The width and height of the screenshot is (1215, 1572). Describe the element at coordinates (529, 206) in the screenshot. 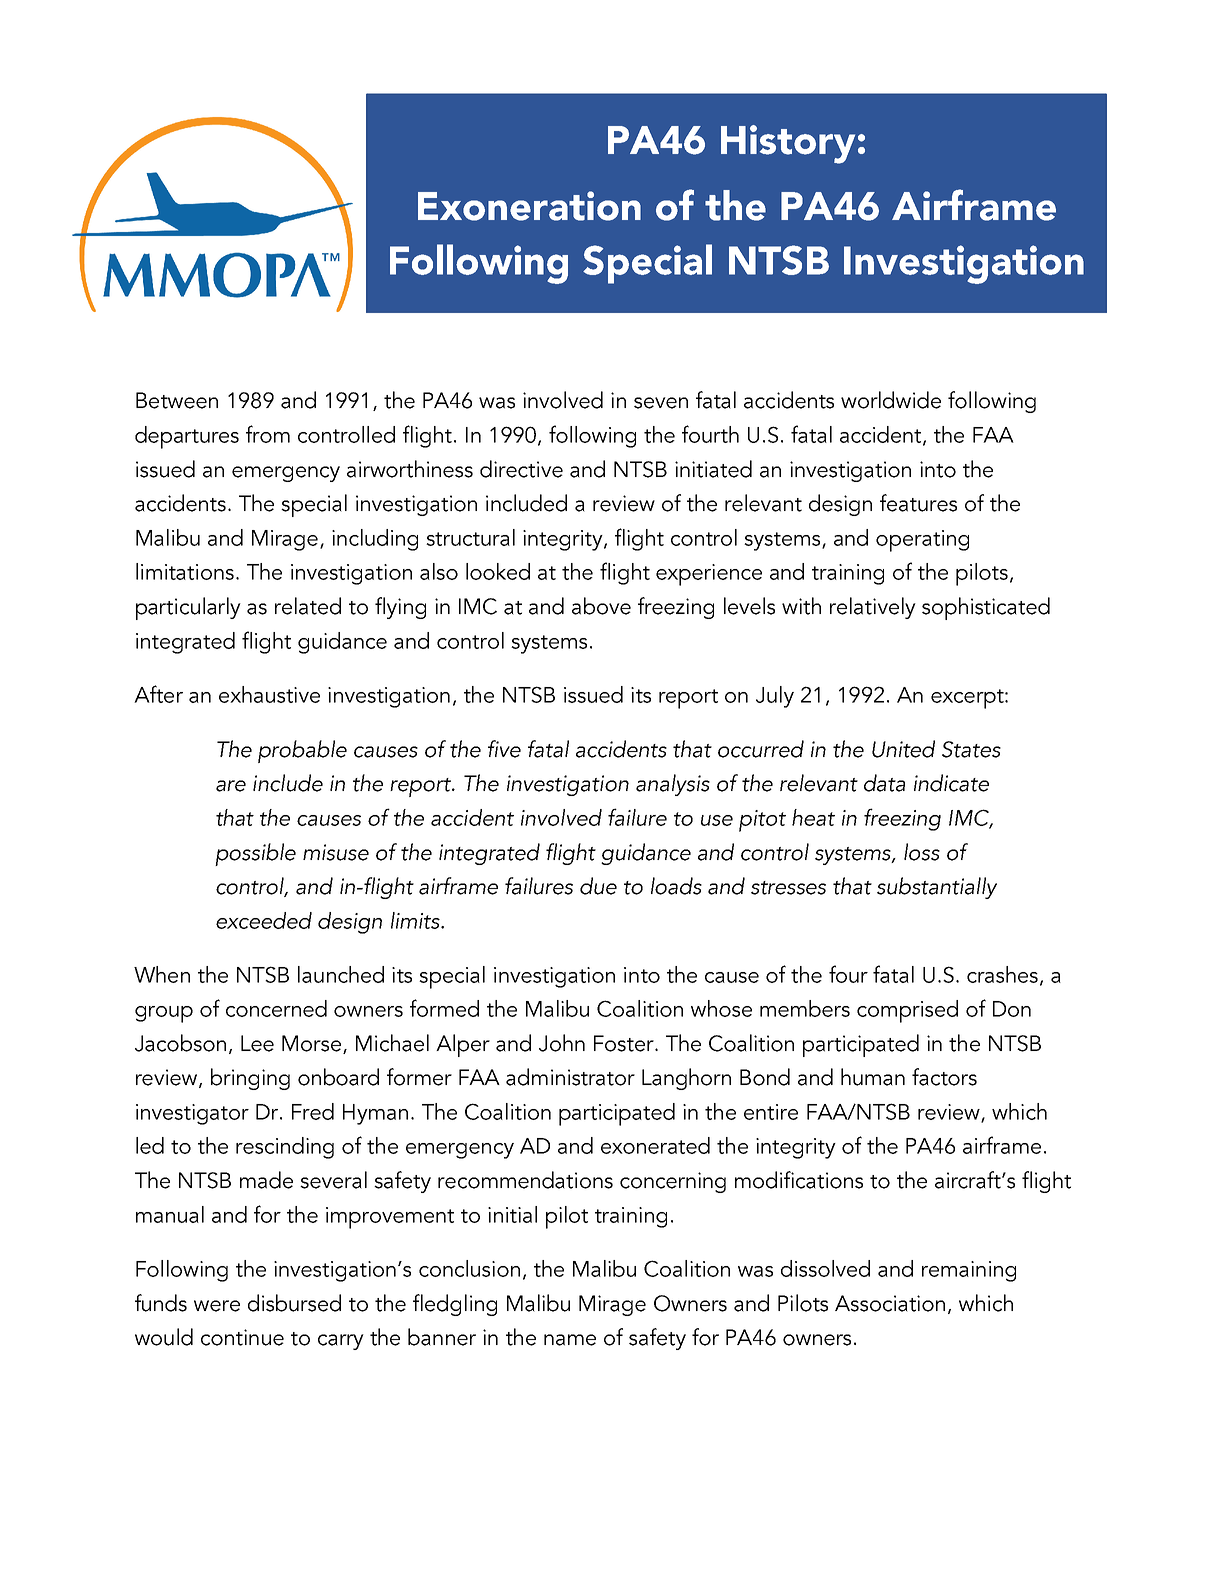

I see `Exoneration` at that location.
